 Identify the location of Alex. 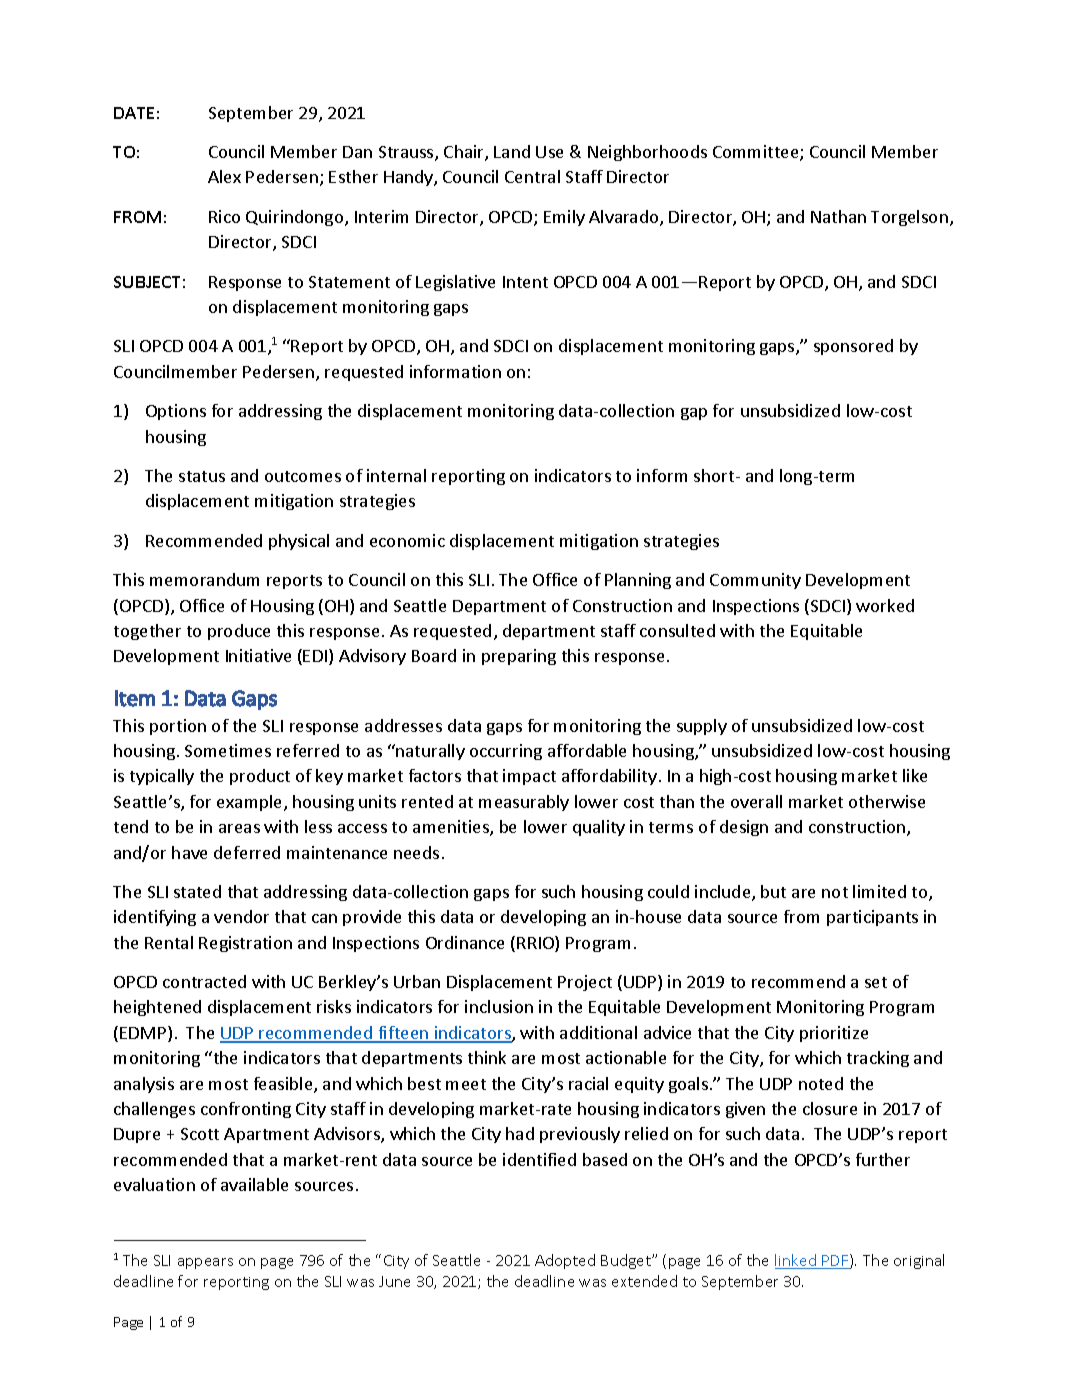
(224, 176).
